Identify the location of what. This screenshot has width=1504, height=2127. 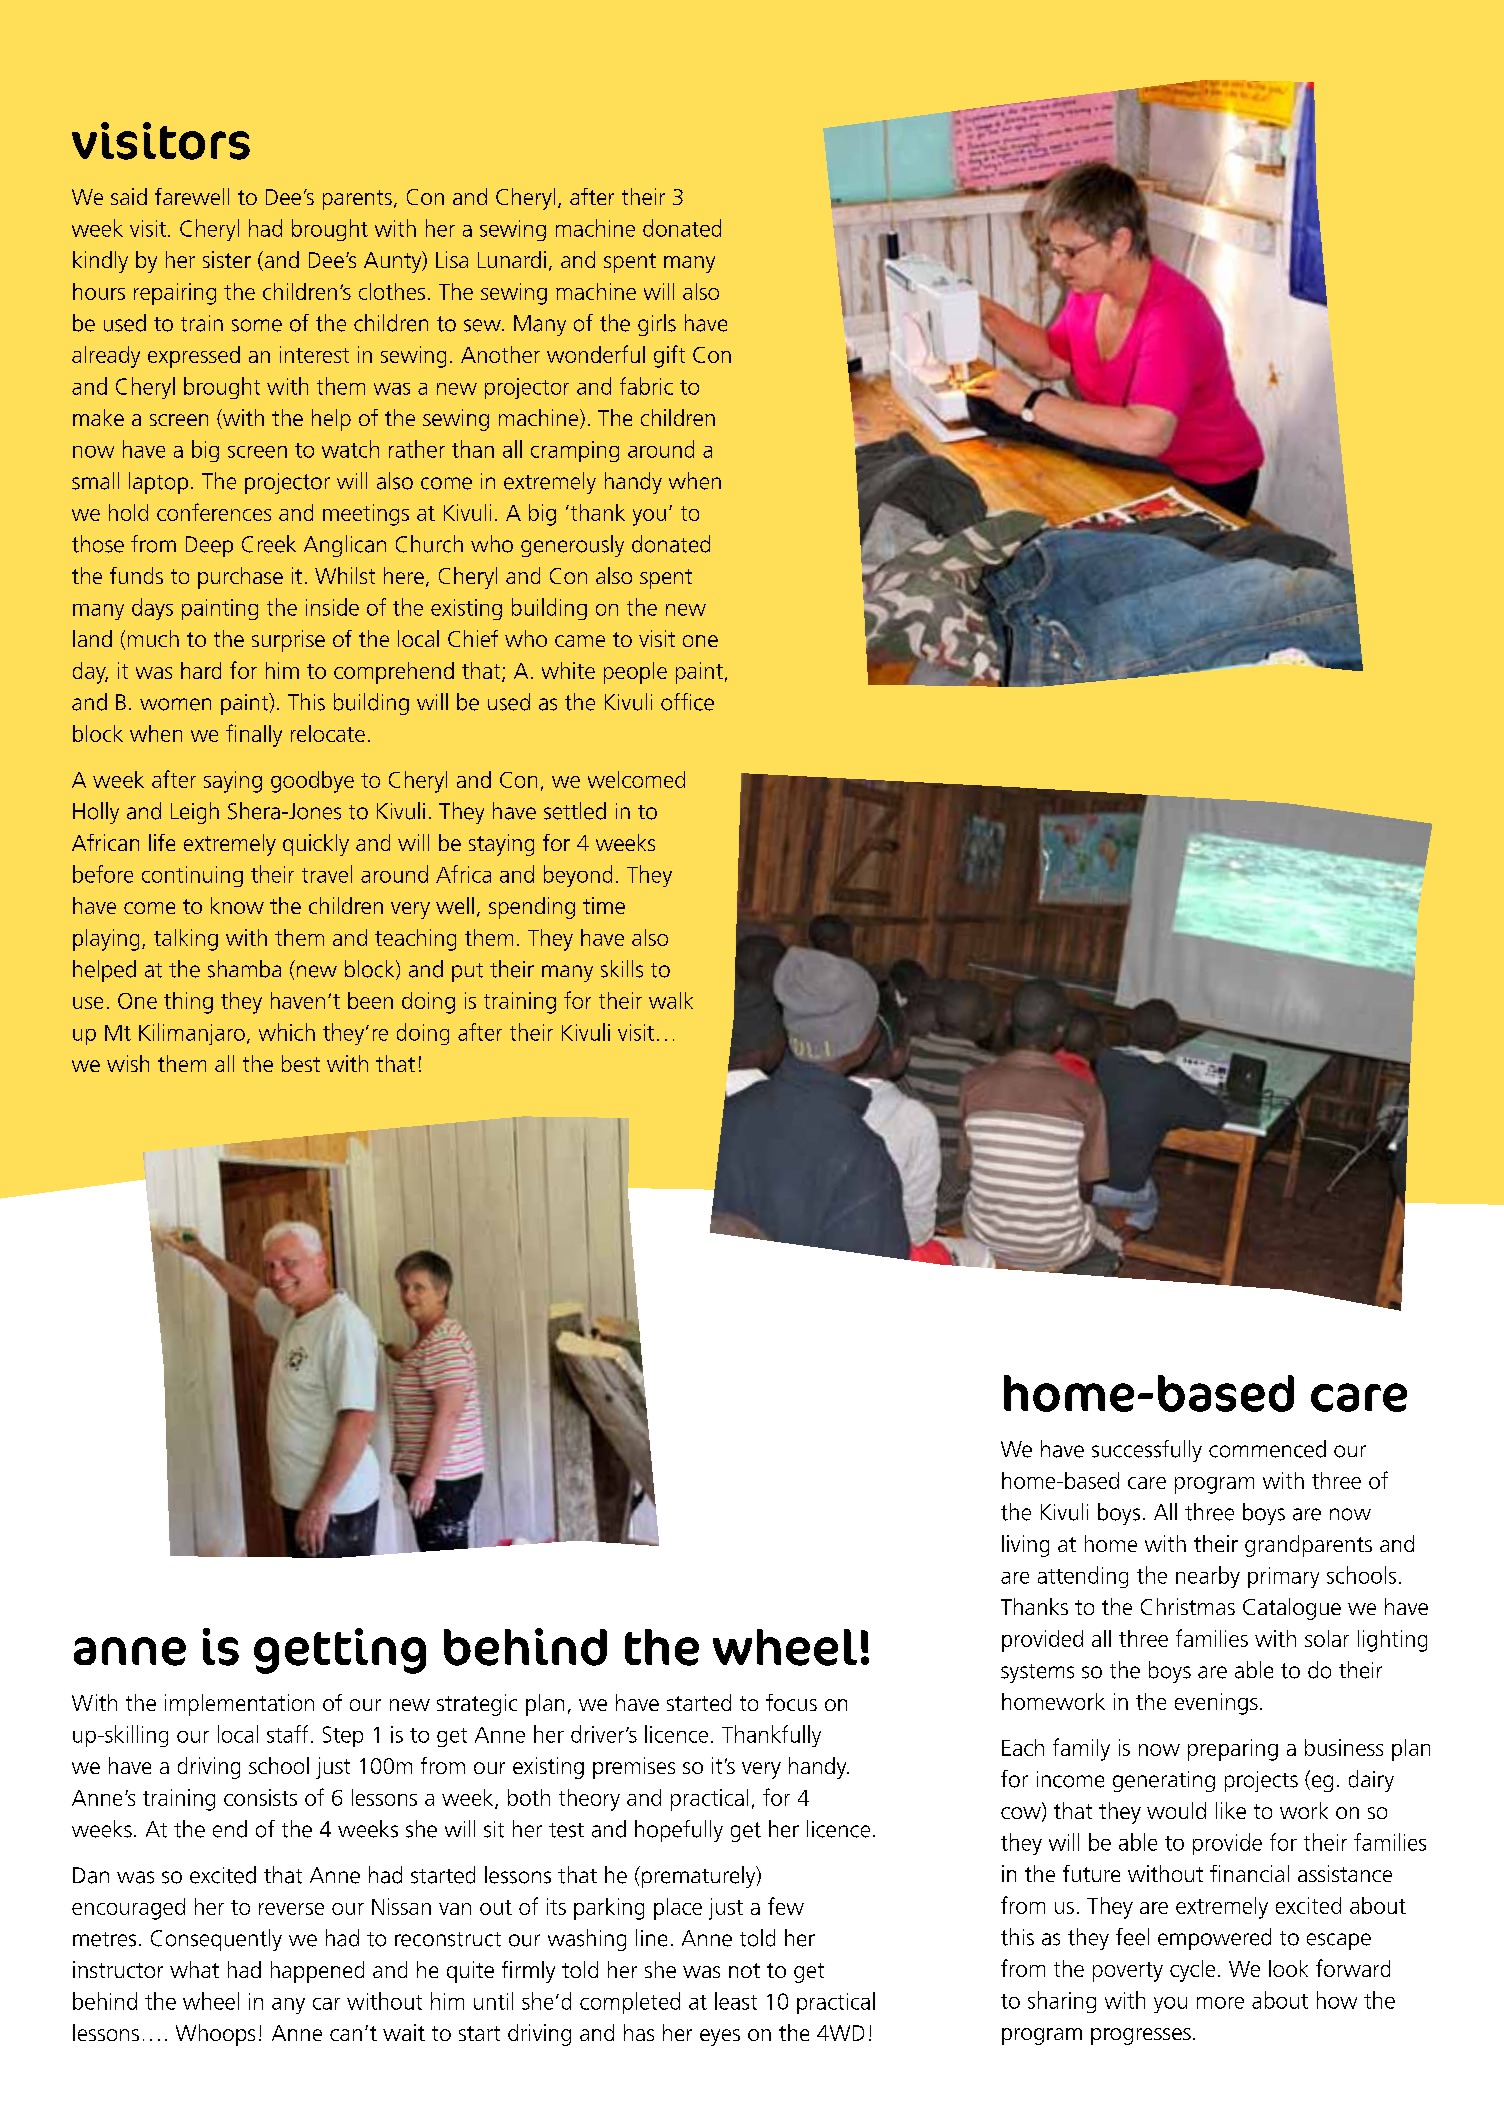
(194, 1969).
